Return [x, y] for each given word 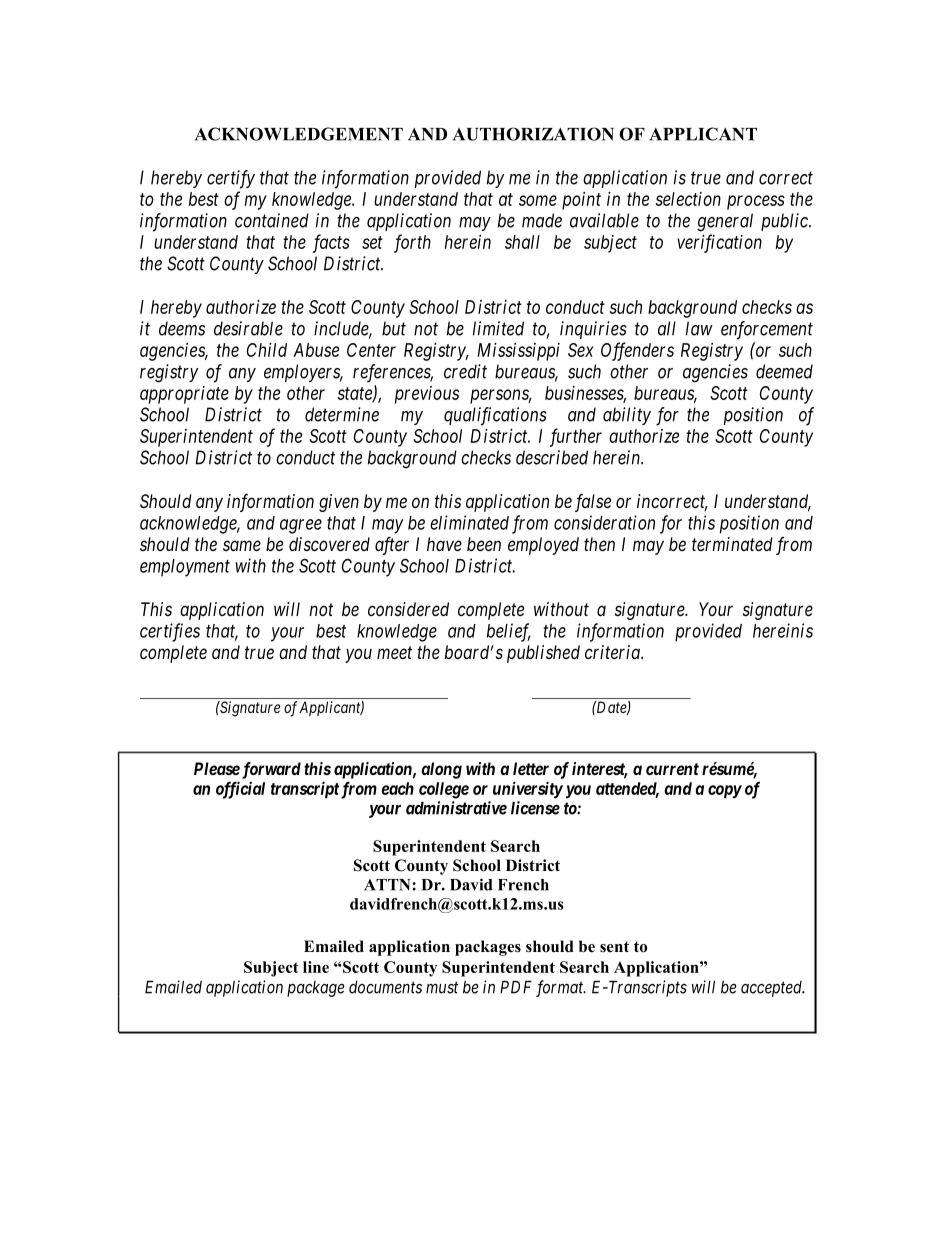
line [316, 967]
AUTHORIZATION [533, 134]
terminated [732, 544]
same [242, 545]
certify [231, 179]
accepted [772, 989]
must [442, 988]
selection [688, 199]
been [484, 544]
